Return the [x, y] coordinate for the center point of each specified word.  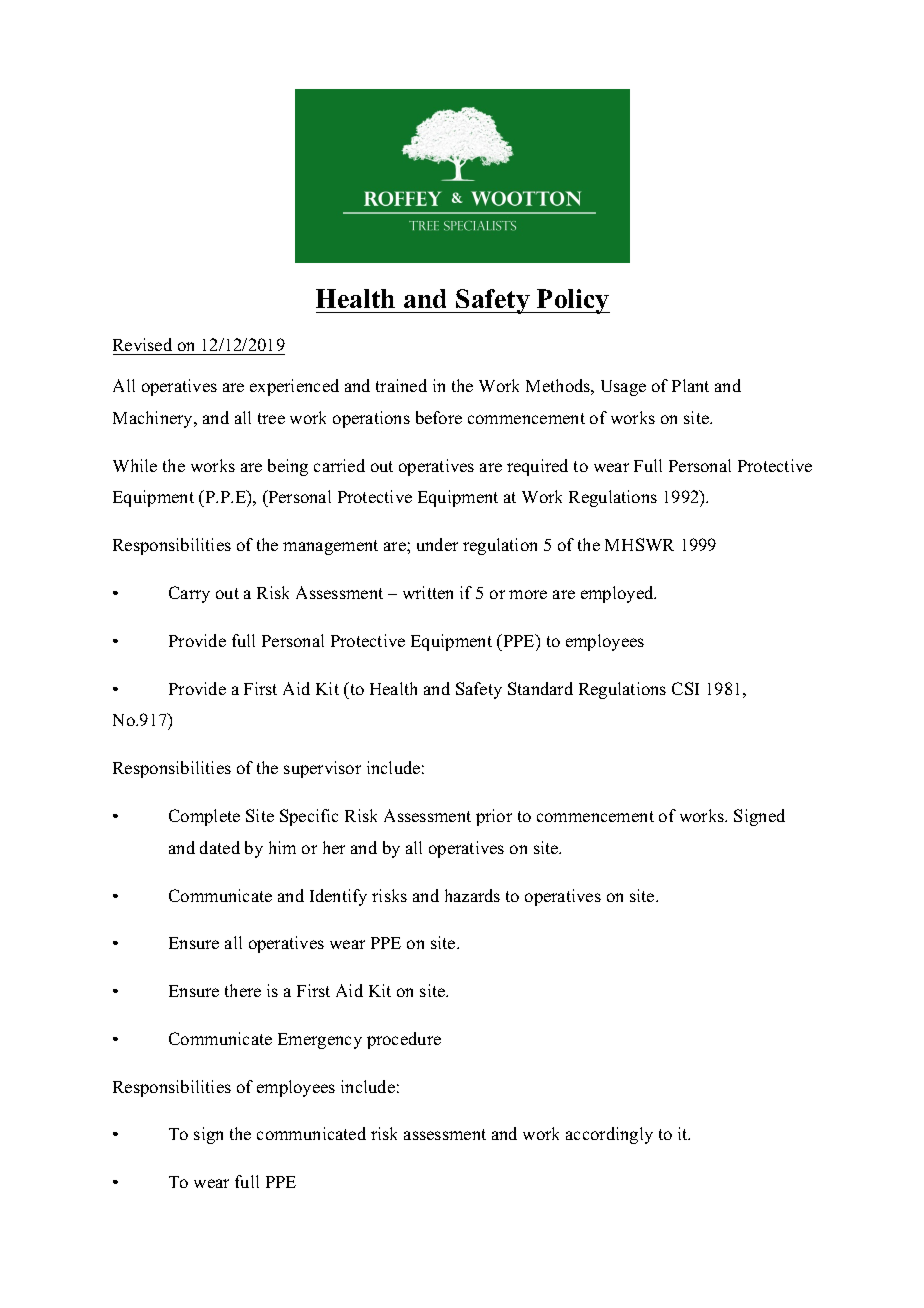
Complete [204, 817]
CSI [685, 688]
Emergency [320, 1041]
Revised [142, 344]
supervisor [322, 769]
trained [401, 385]
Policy [572, 301]
